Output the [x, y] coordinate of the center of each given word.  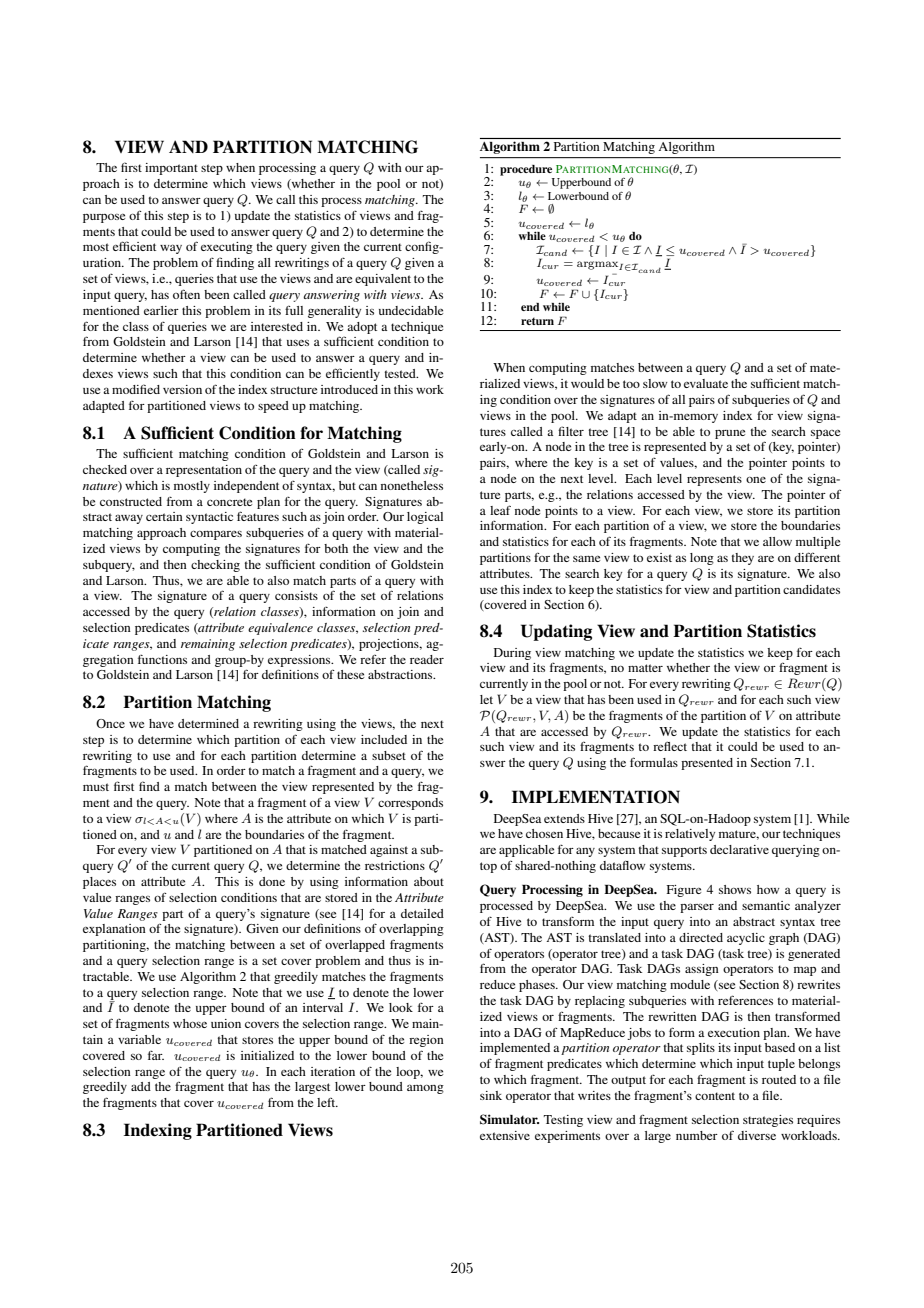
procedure [526, 170]
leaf [500, 510]
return [537, 321]
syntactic [209, 518]
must [96, 787]
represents [714, 480]
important [171, 169]
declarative [739, 849]
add [141, 1086]
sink [491, 1095]
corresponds [410, 804]
